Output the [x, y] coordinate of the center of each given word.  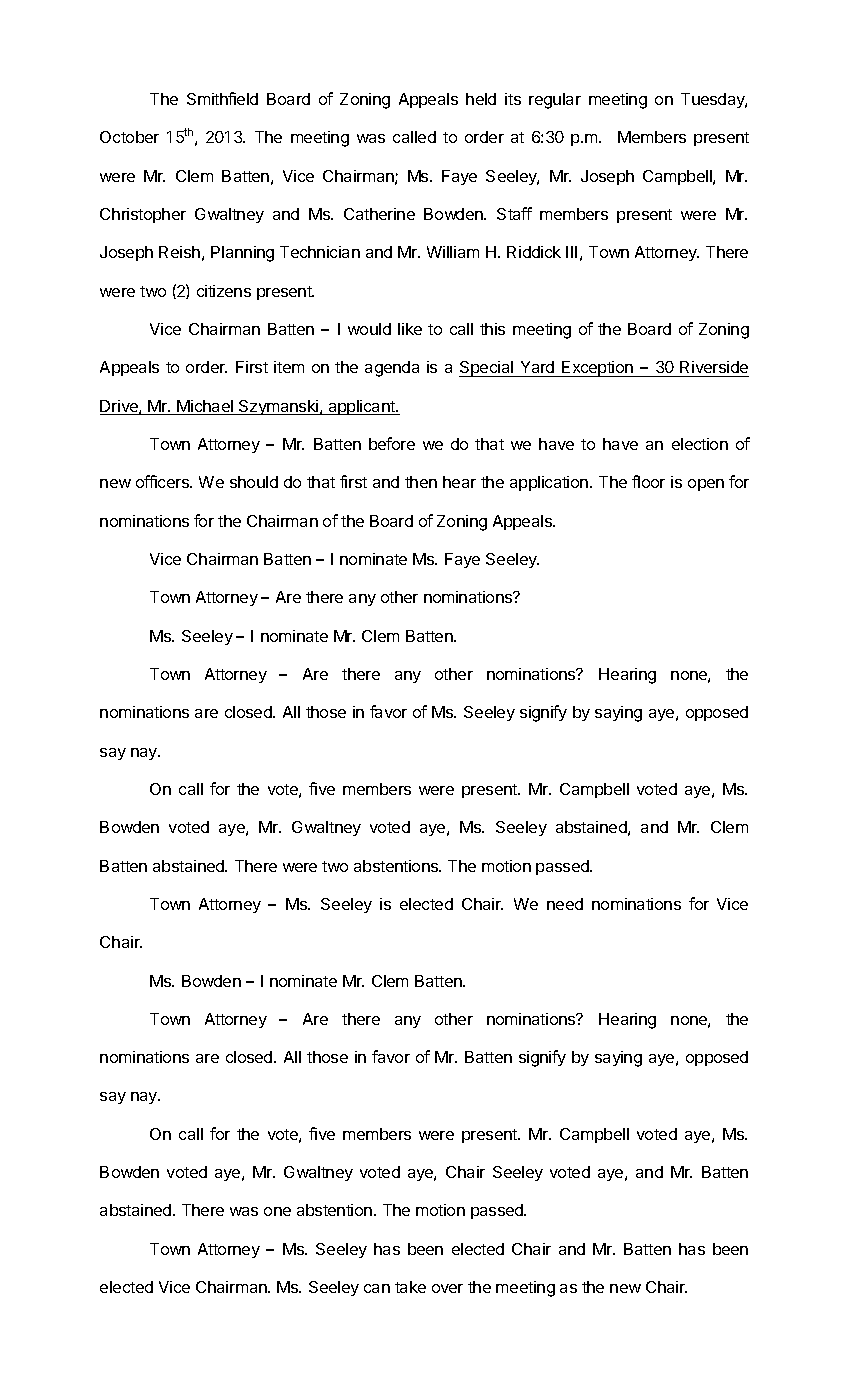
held [481, 99]
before [392, 443]
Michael [205, 407]
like [410, 329]
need [565, 904]
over [447, 1288]
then [421, 482]
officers [163, 481]
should [254, 482]
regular [555, 101]
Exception [598, 369]
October [129, 137]
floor [648, 481]
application [550, 483]
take [410, 1287]
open [706, 485]
